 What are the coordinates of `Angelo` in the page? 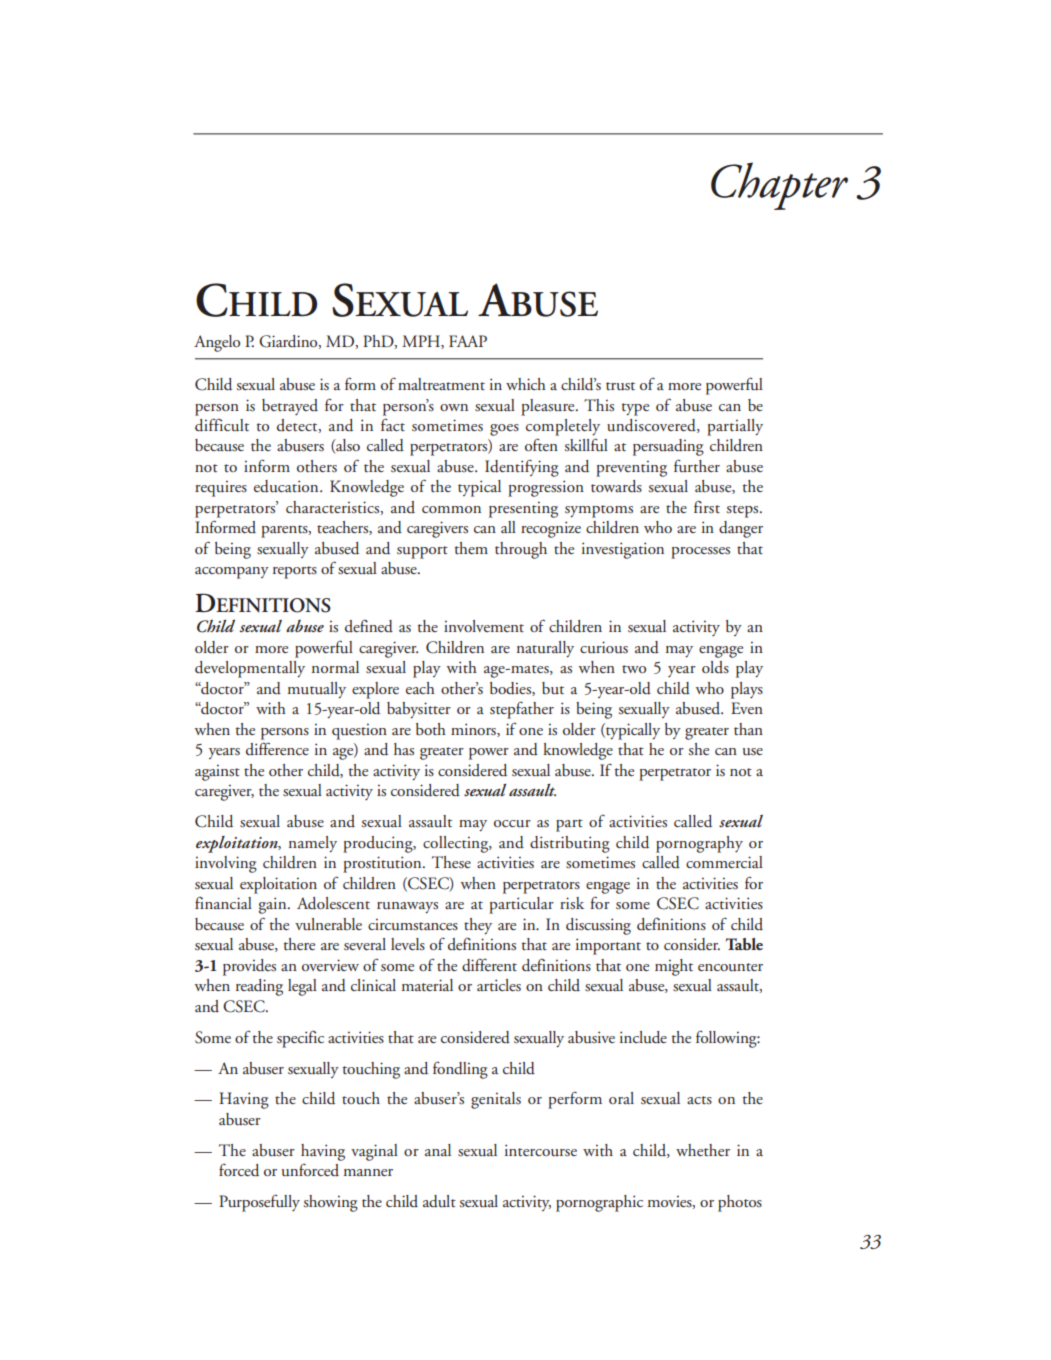 It's located at (217, 343).
